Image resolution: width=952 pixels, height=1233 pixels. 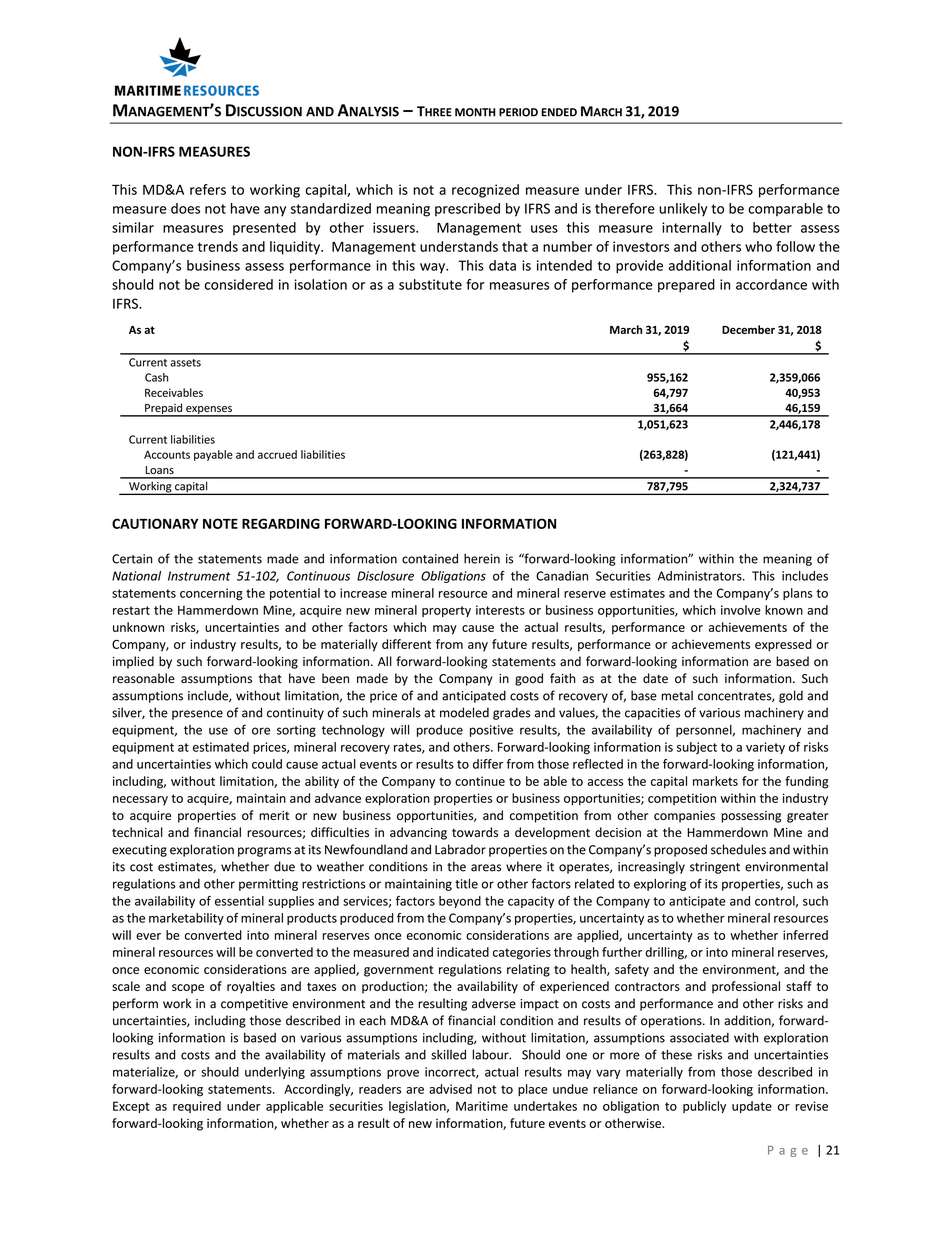 What do you see at coordinates (208, 189) in the screenshot?
I see `refers` at bounding box center [208, 189].
